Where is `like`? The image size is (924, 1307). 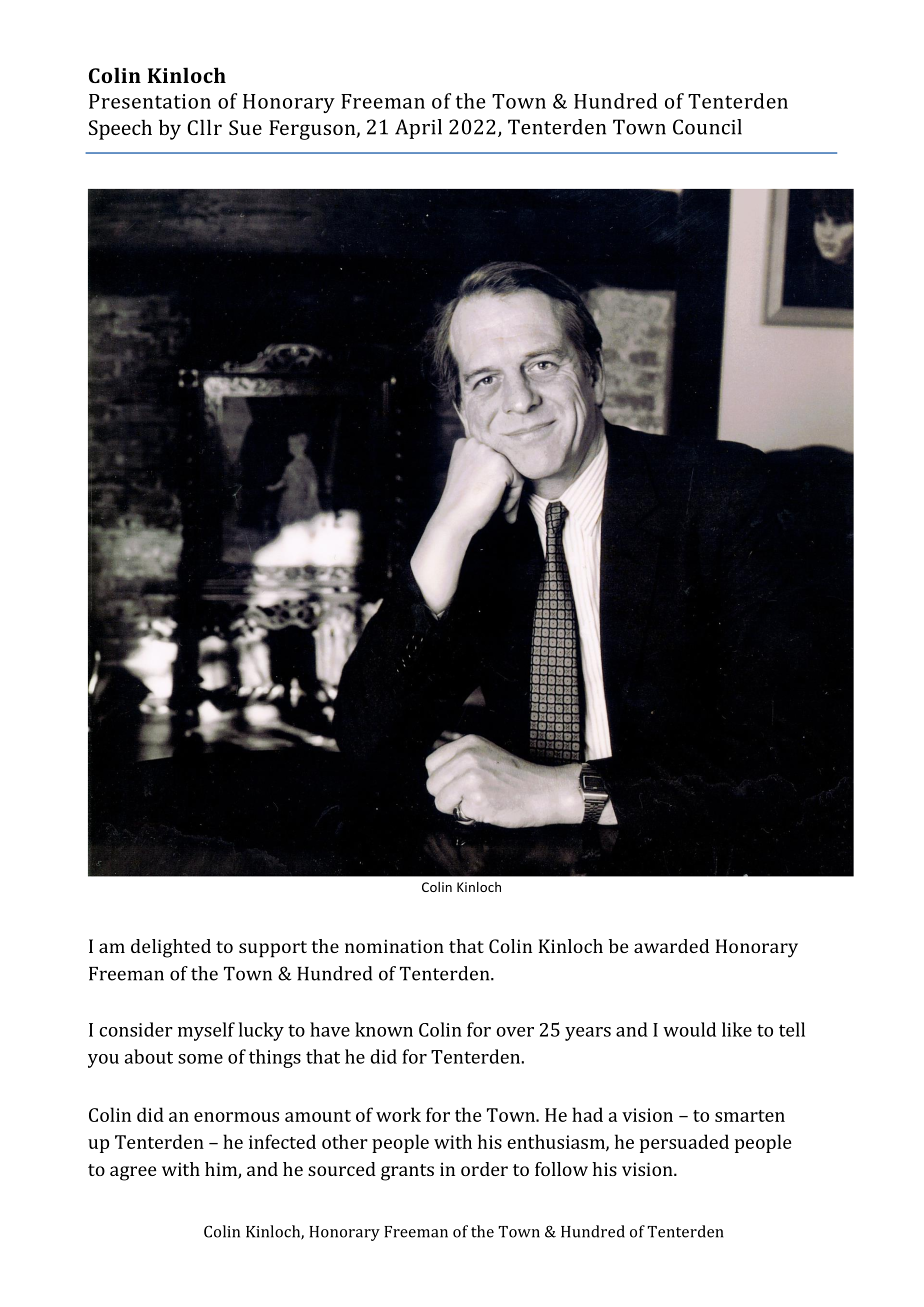
like is located at coordinates (737, 1029).
